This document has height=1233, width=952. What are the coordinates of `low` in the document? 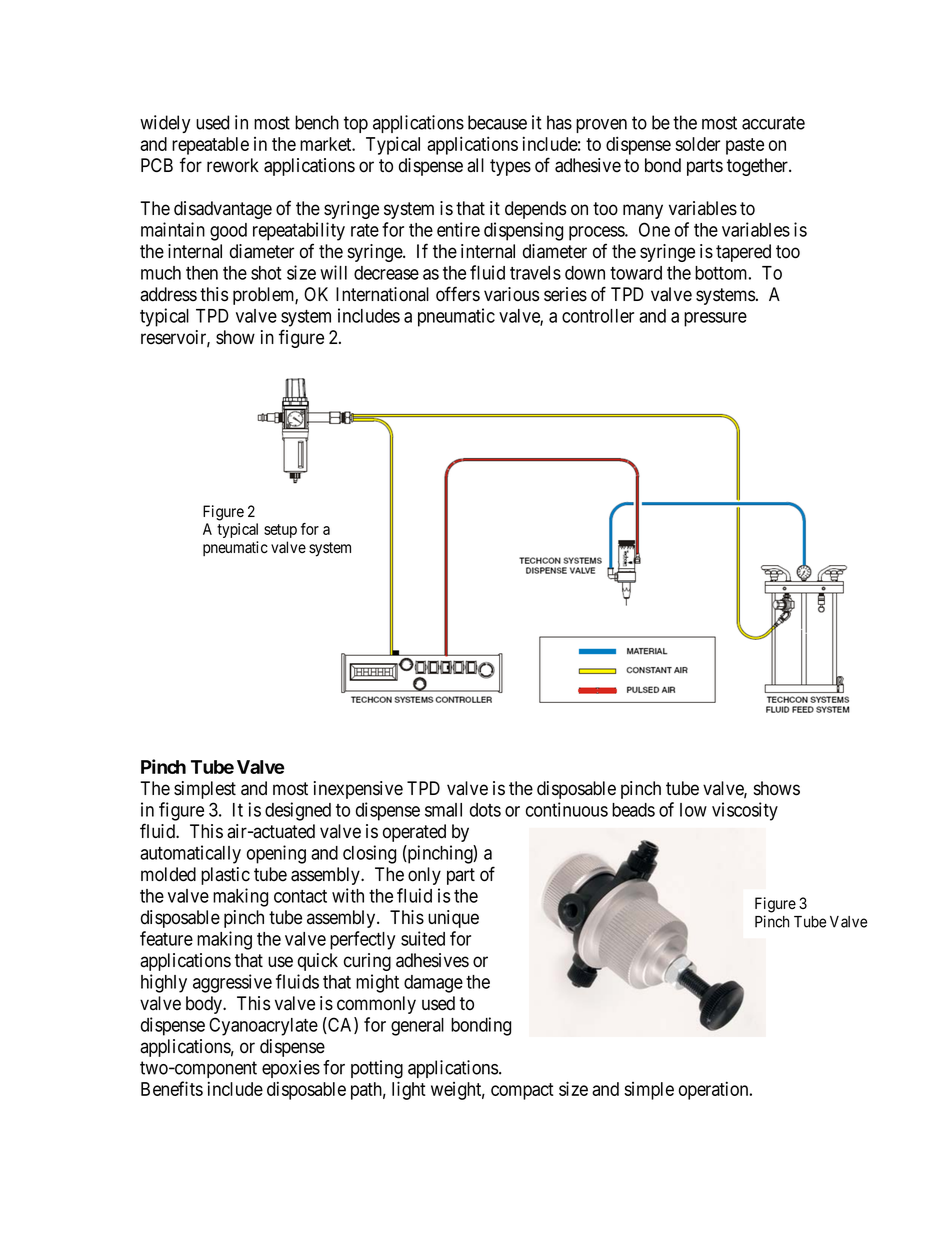 It's located at (693, 810).
